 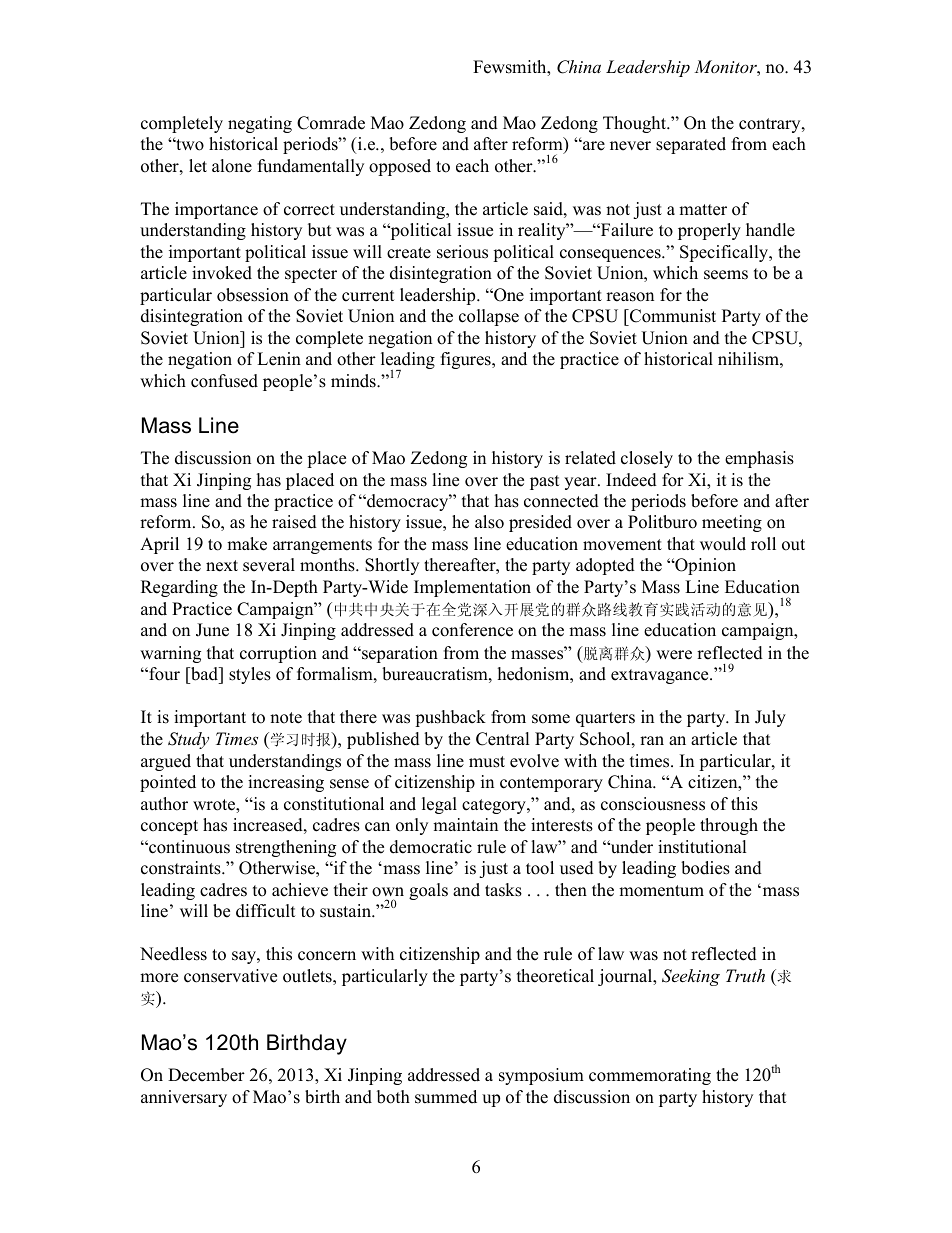 I want to click on December, so click(x=206, y=1075).
